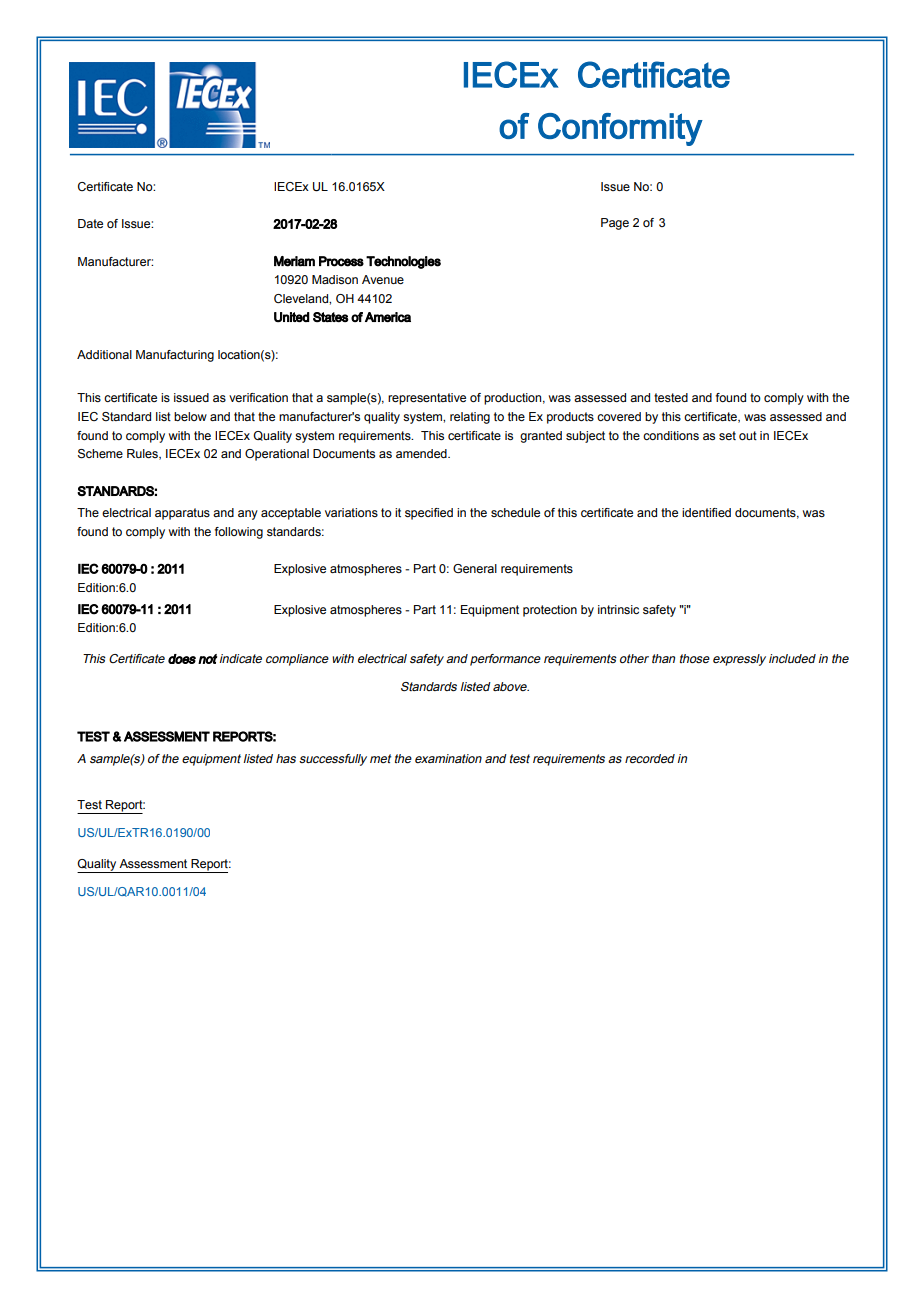 This page has width=924, height=1308. What do you see at coordinates (619, 416) in the page?
I see `covered` at bounding box center [619, 416].
